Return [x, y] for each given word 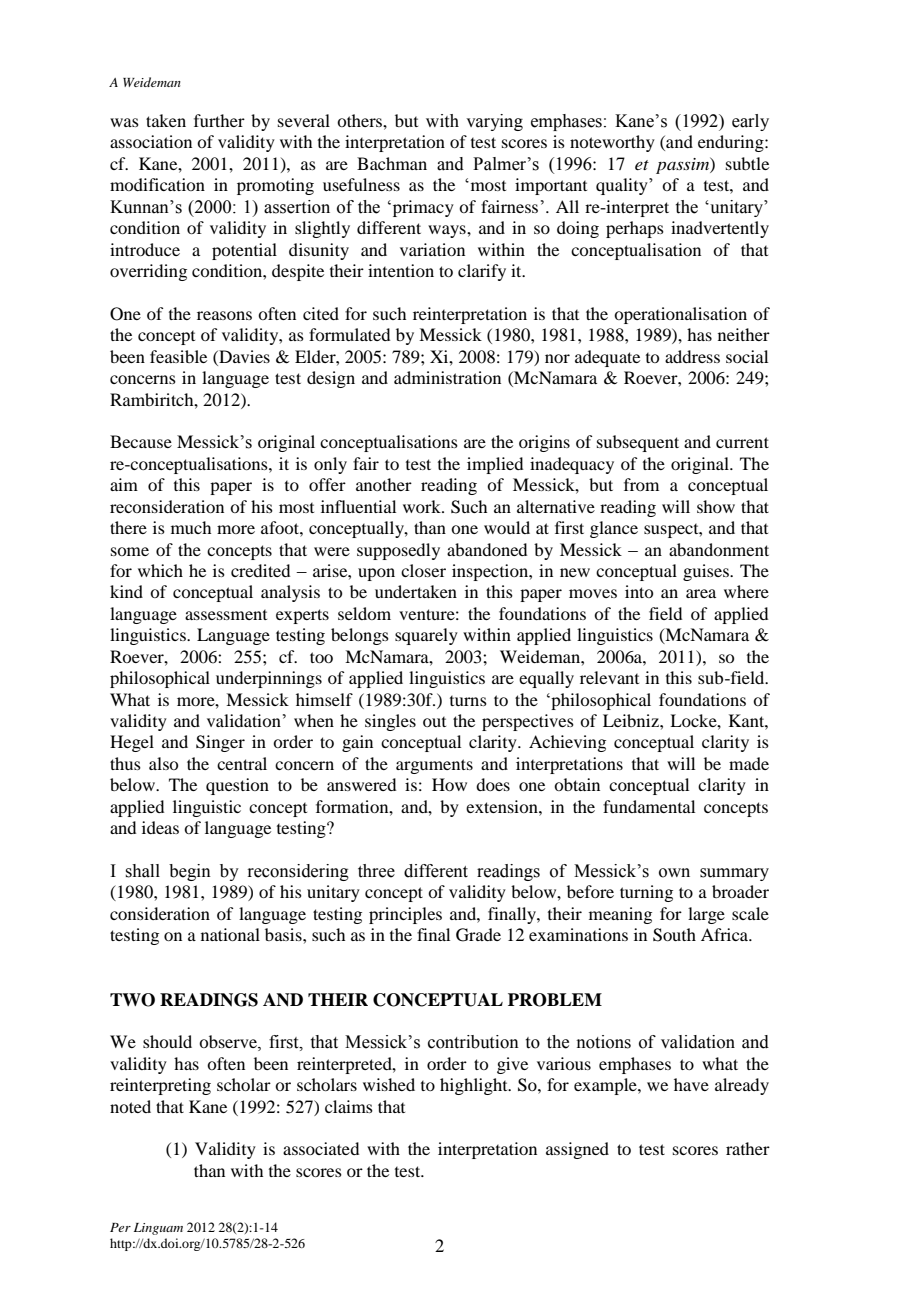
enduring [732, 143]
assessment [226, 615]
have [691, 1084]
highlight [475, 1086]
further [219, 120]
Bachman [392, 163]
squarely [426, 636]
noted [130, 1106]
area [701, 593]
